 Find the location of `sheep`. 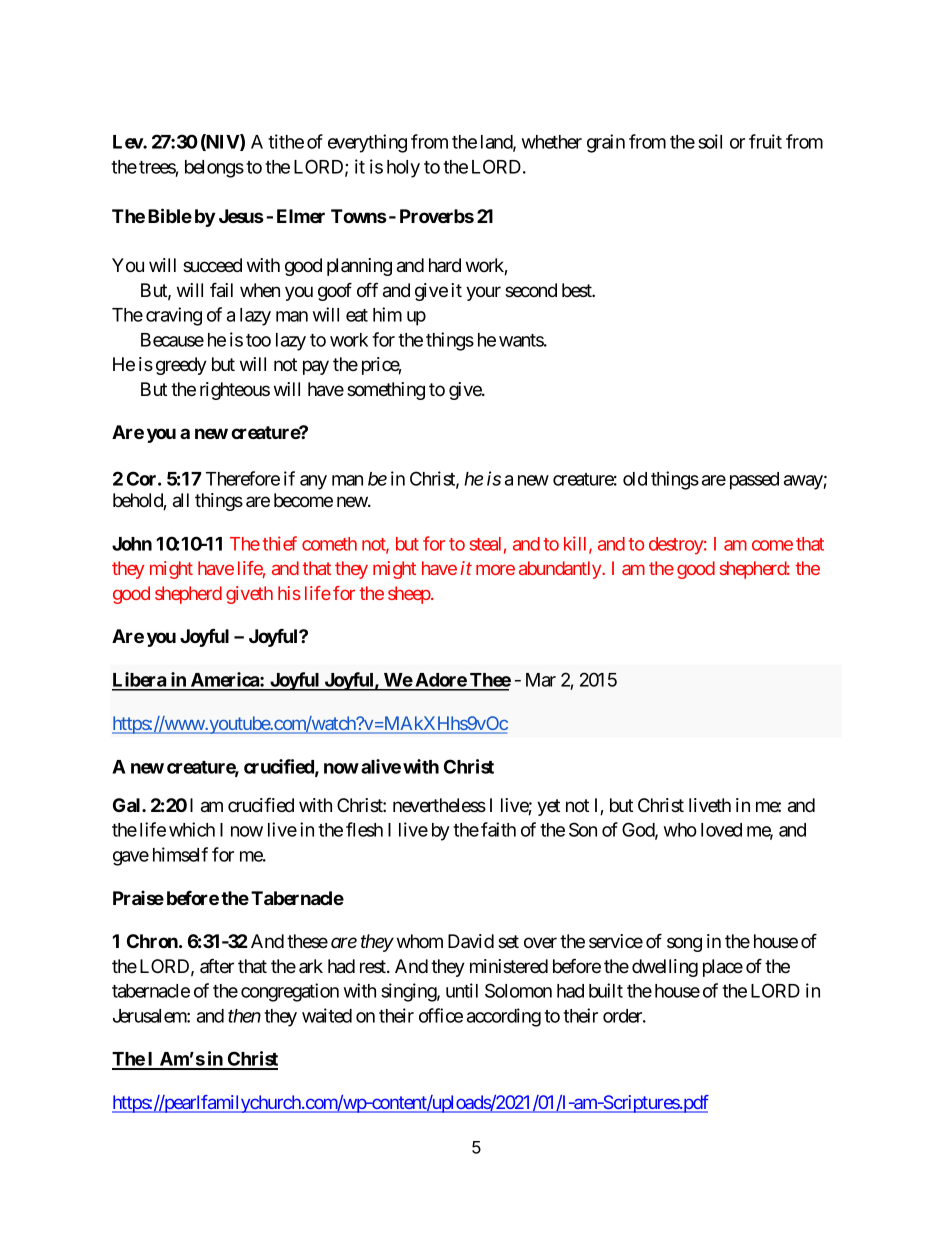

sheep is located at coordinates (410, 595).
